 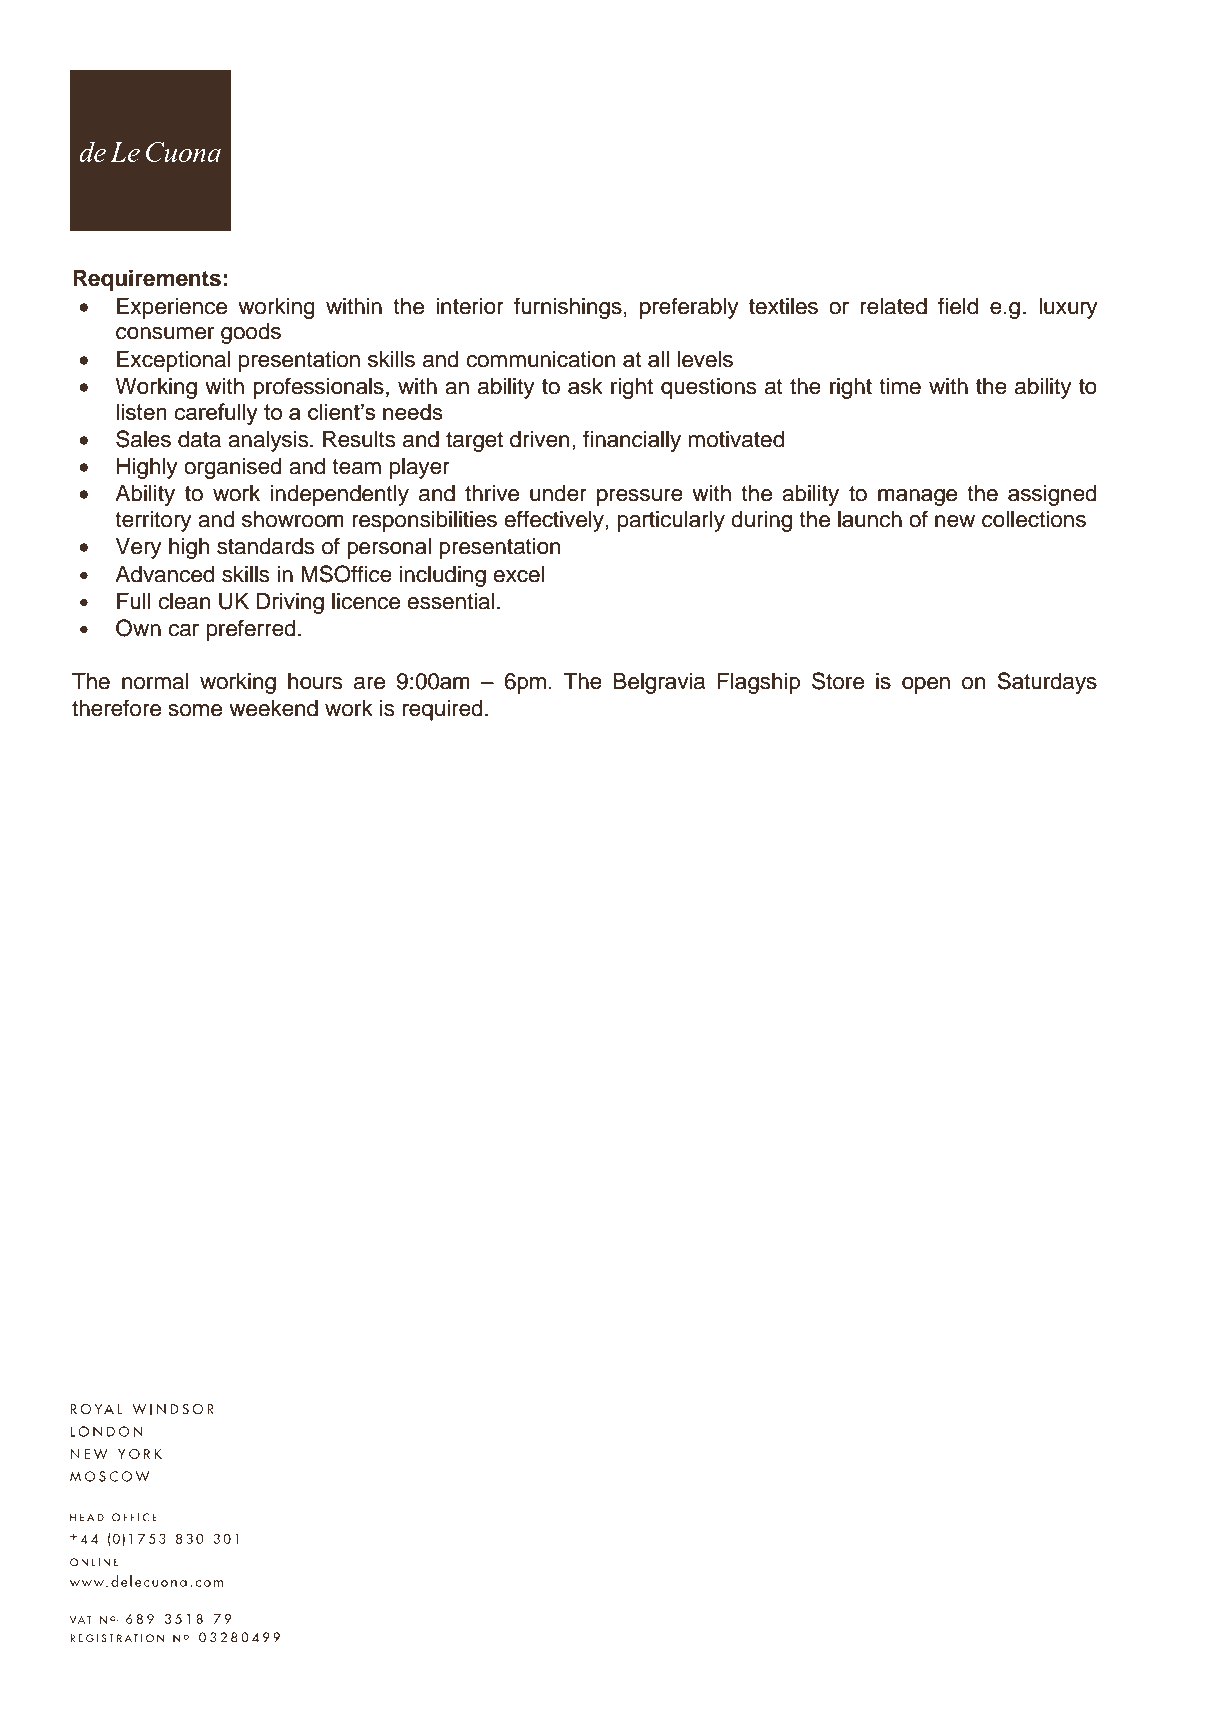 I want to click on excel, so click(x=518, y=574).
